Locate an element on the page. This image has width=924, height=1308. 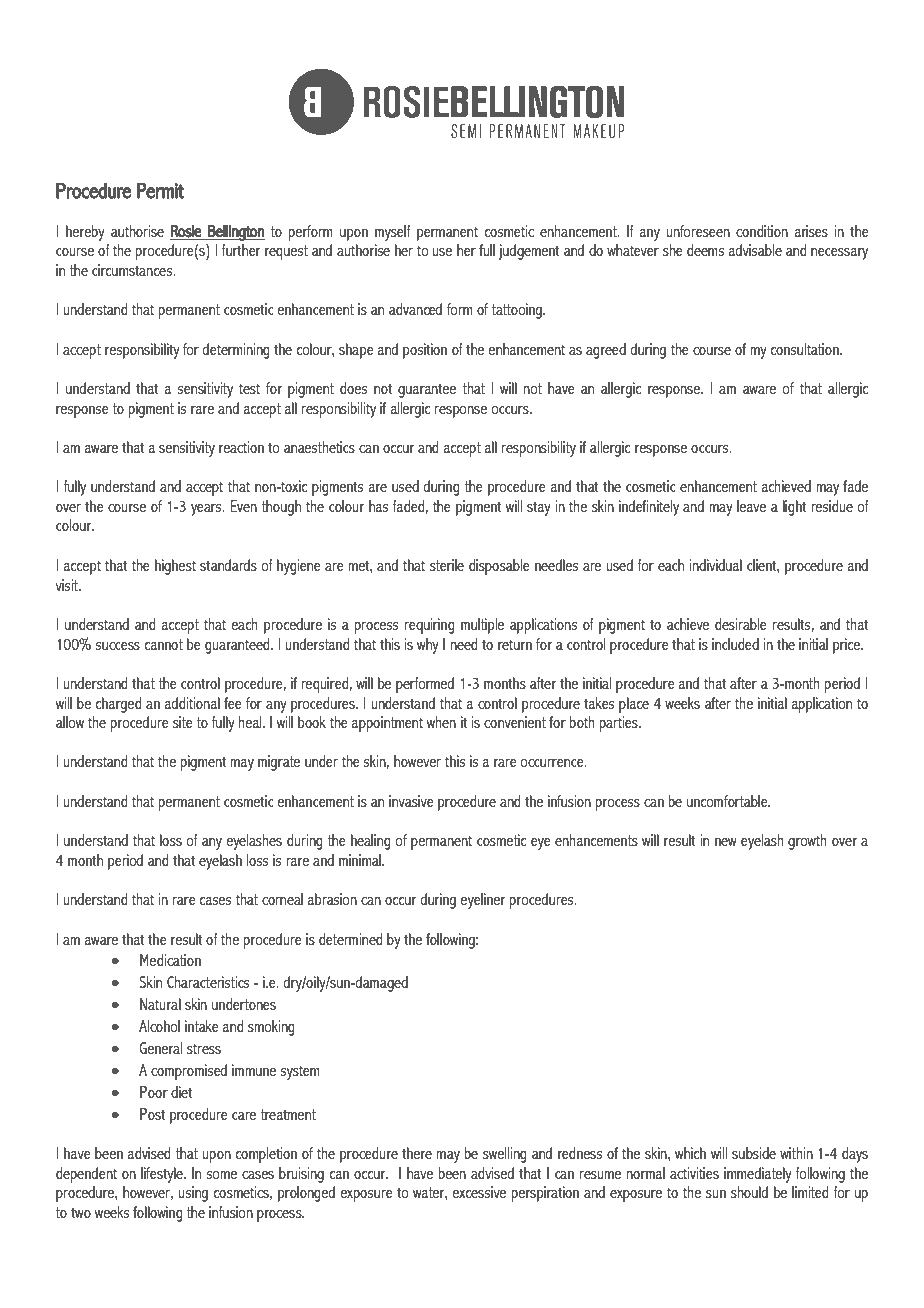
leave is located at coordinates (751, 506).
